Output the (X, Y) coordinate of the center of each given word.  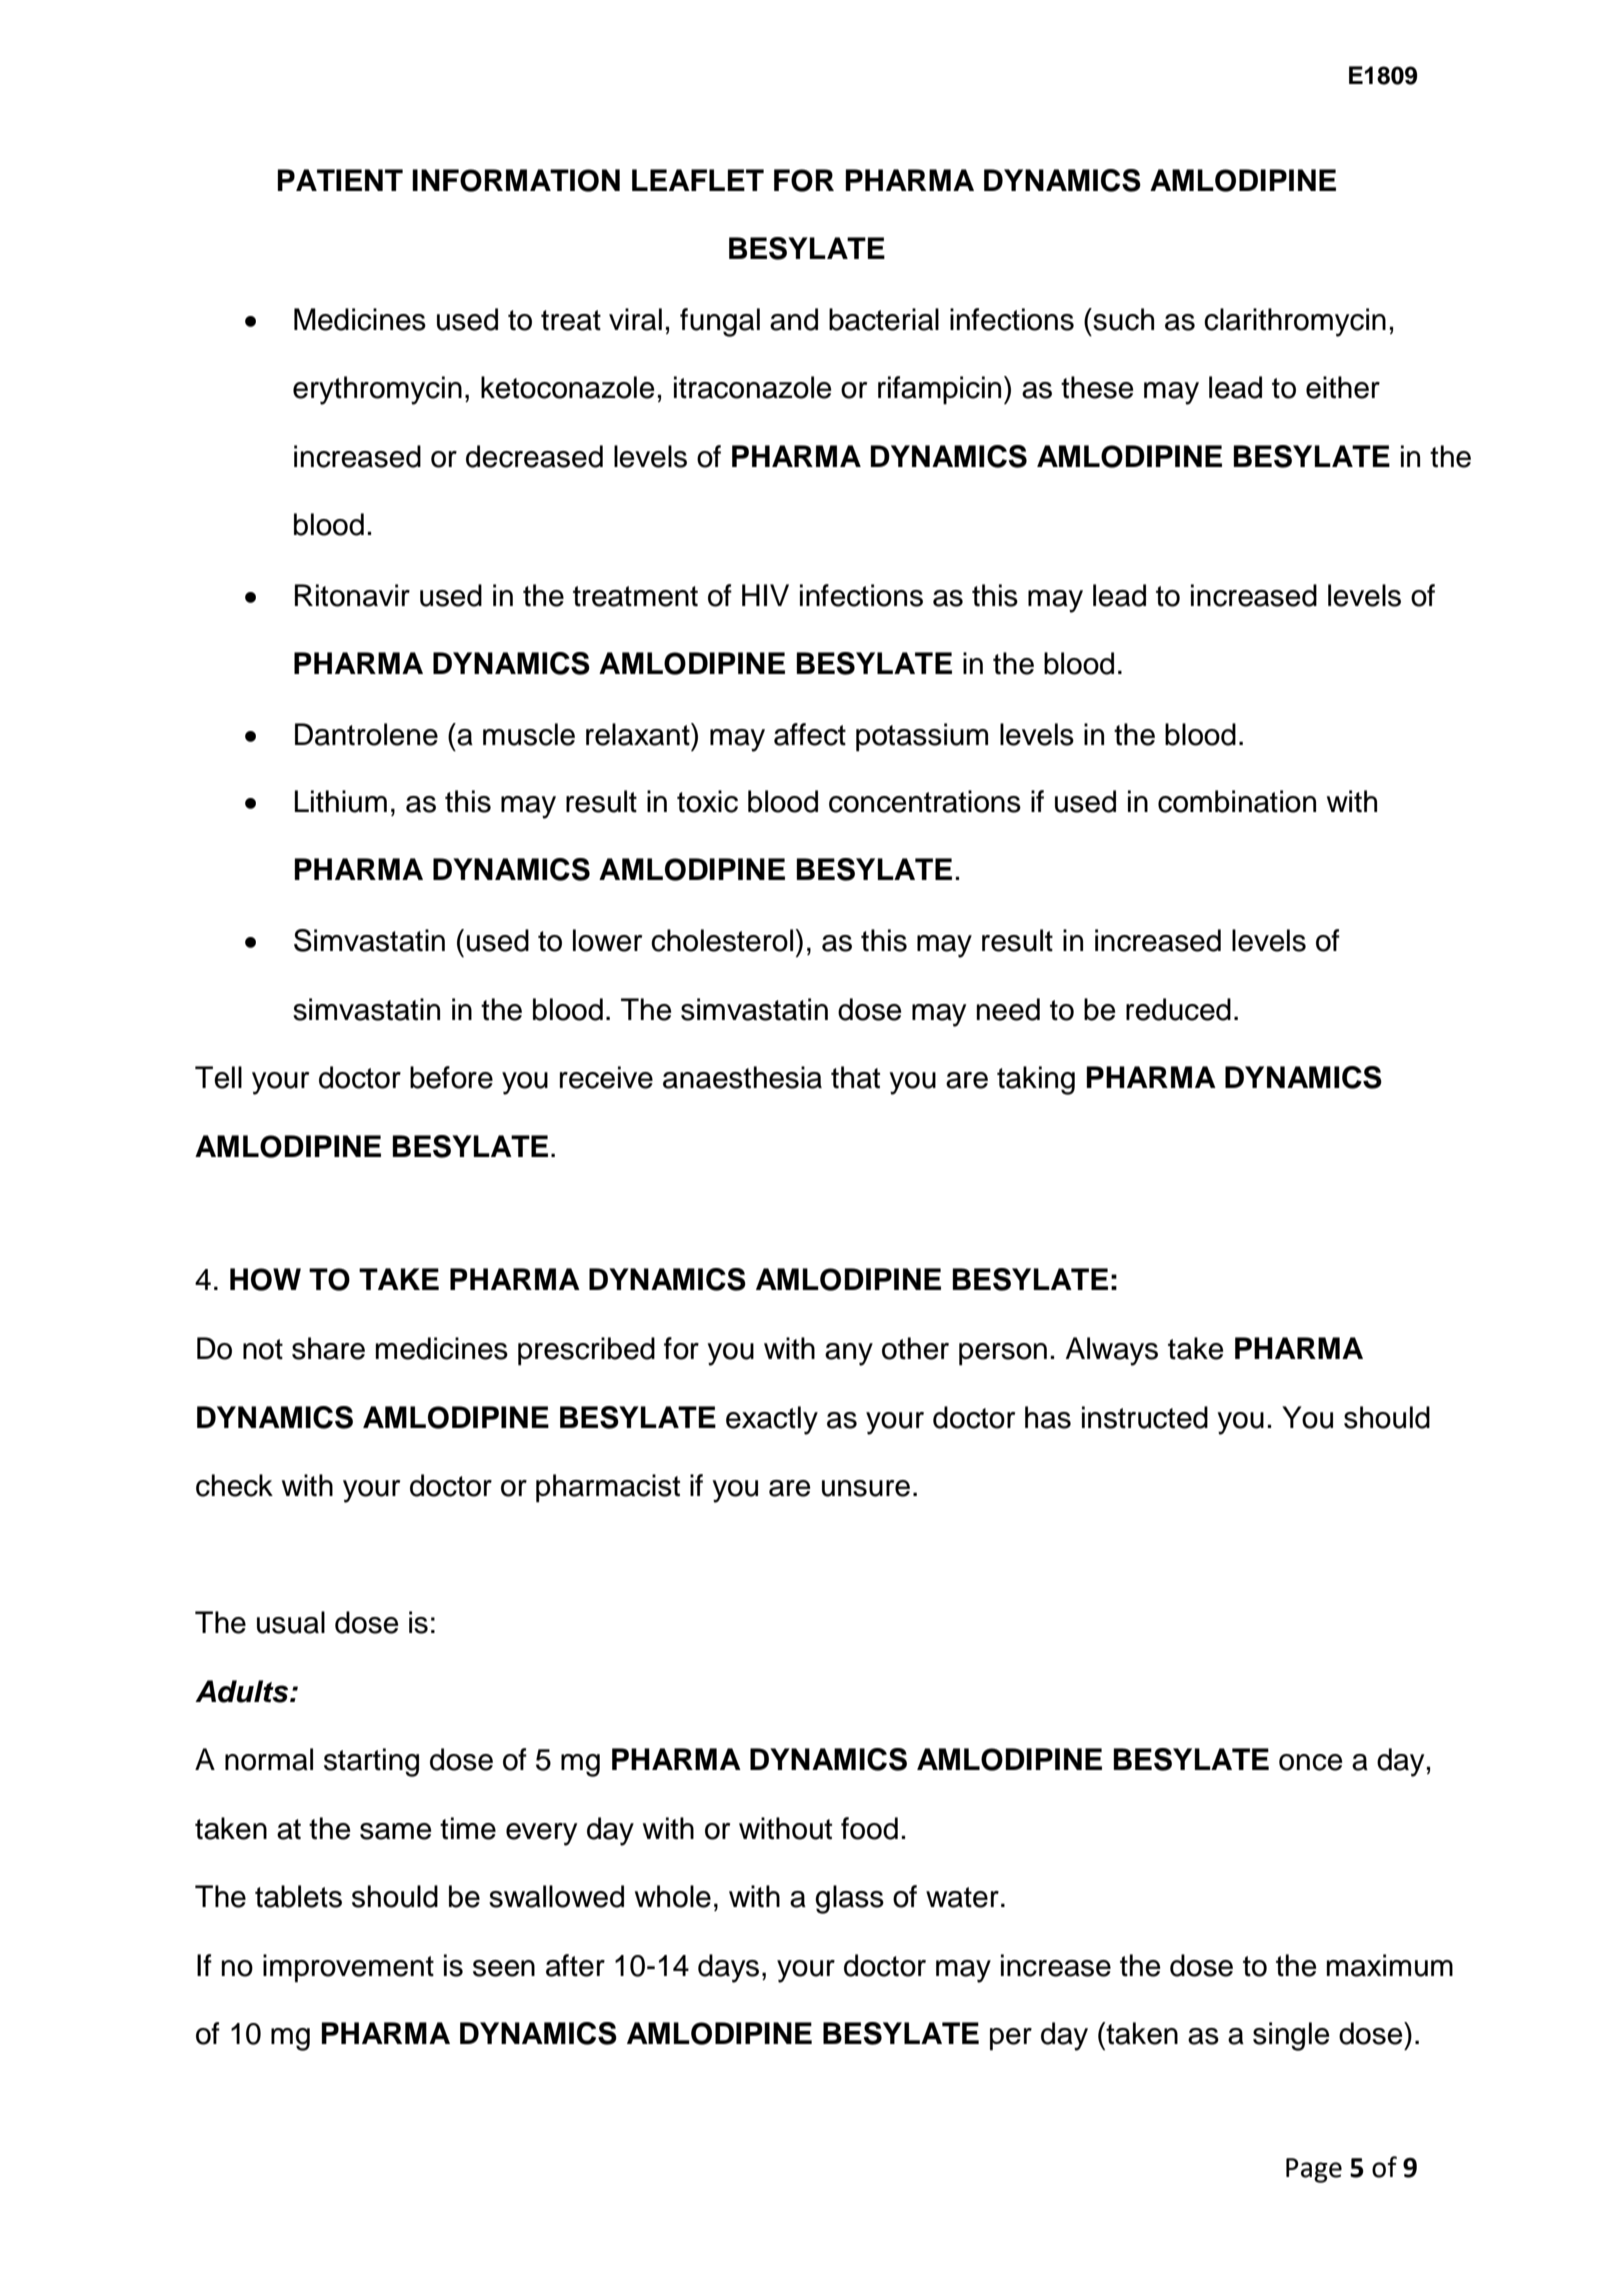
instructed (1145, 1417)
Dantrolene (366, 734)
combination (1237, 801)
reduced (1178, 1009)
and (794, 319)
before (451, 1077)
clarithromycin (1295, 322)
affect (810, 734)
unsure (866, 1488)
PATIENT (340, 180)
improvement (348, 1968)
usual (291, 1622)
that (855, 1077)
